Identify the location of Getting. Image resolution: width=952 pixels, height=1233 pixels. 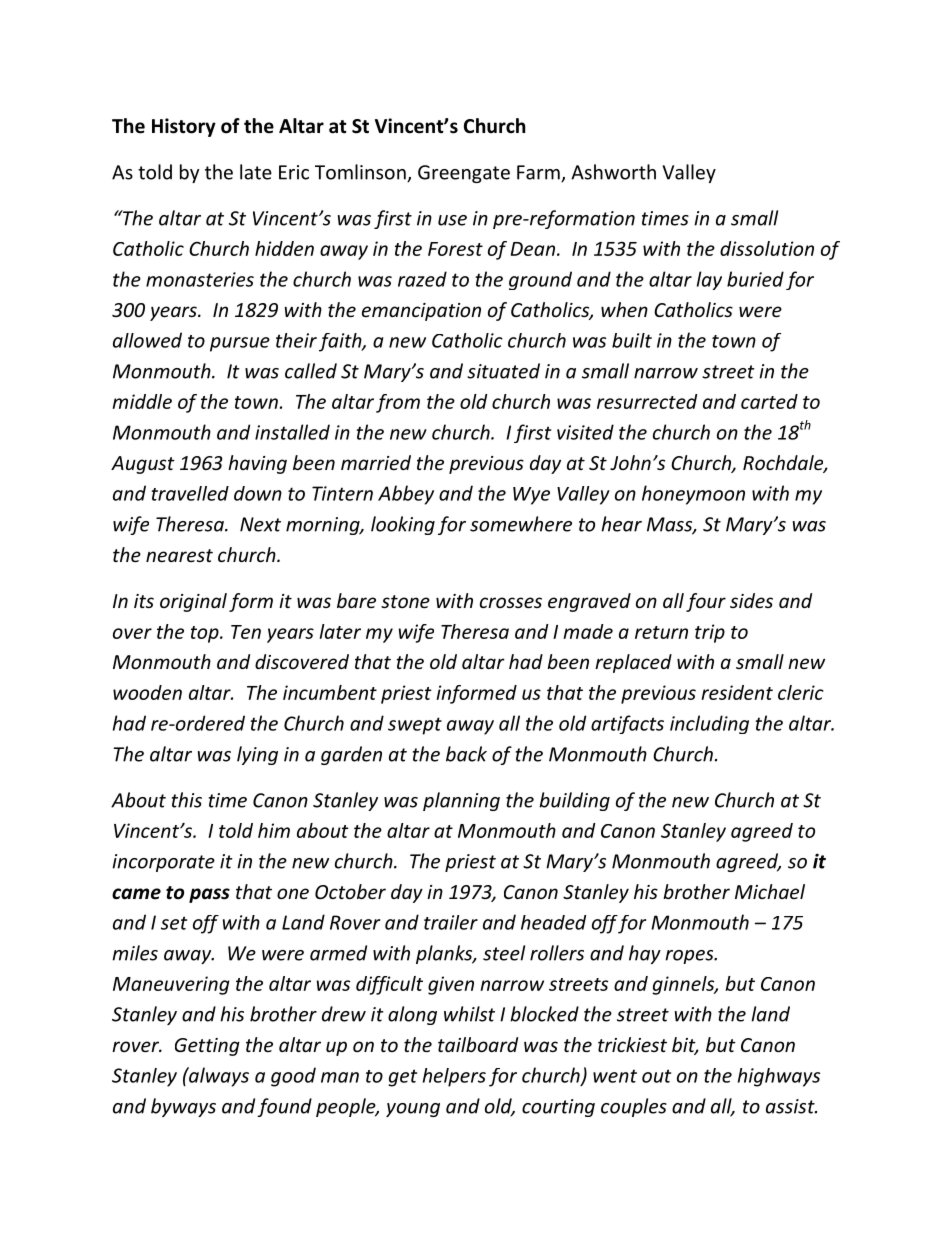
(207, 1047).
